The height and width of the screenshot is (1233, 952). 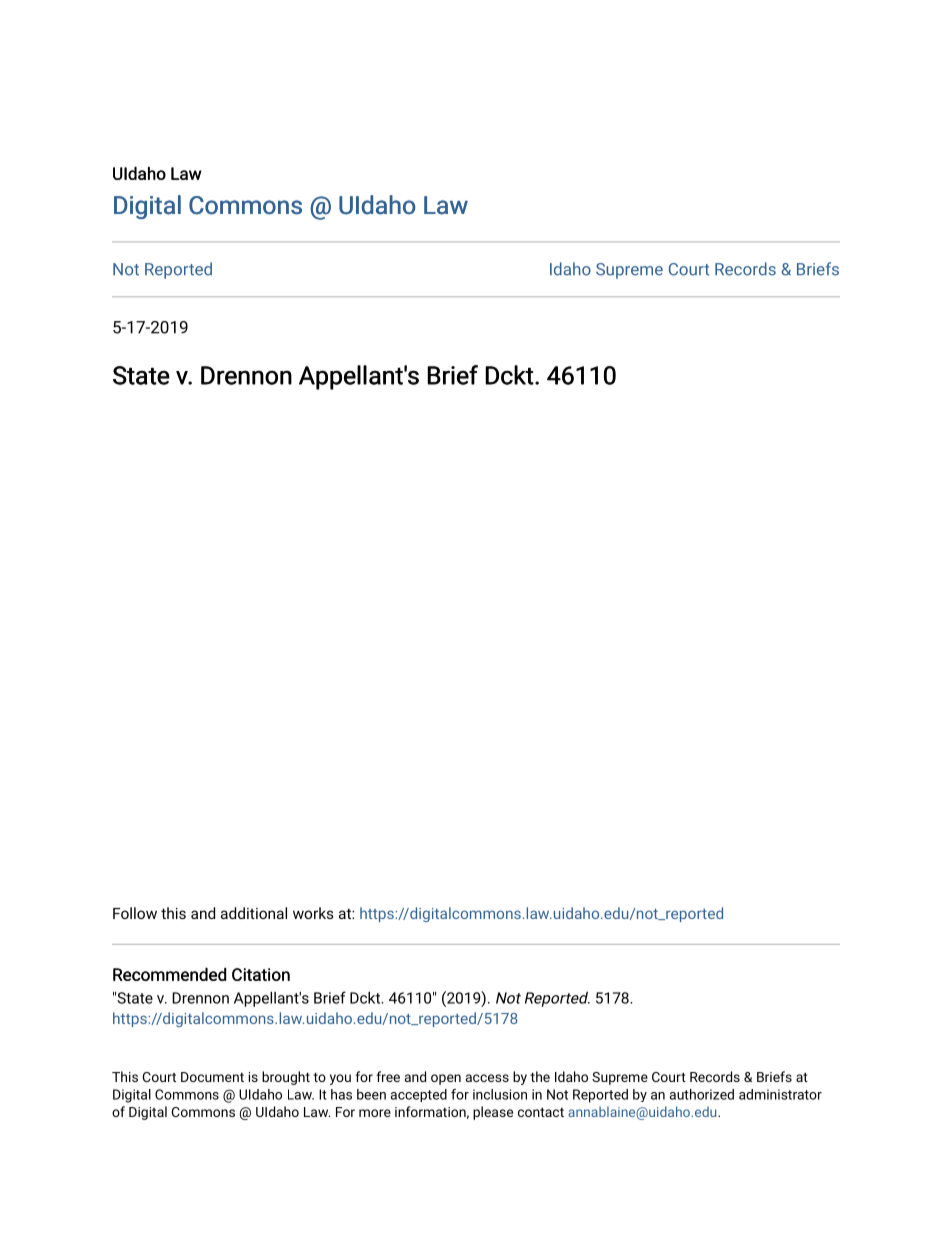 What do you see at coordinates (286, 1078) in the screenshot?
I see `brought` at bounding box center [286, 1078].
